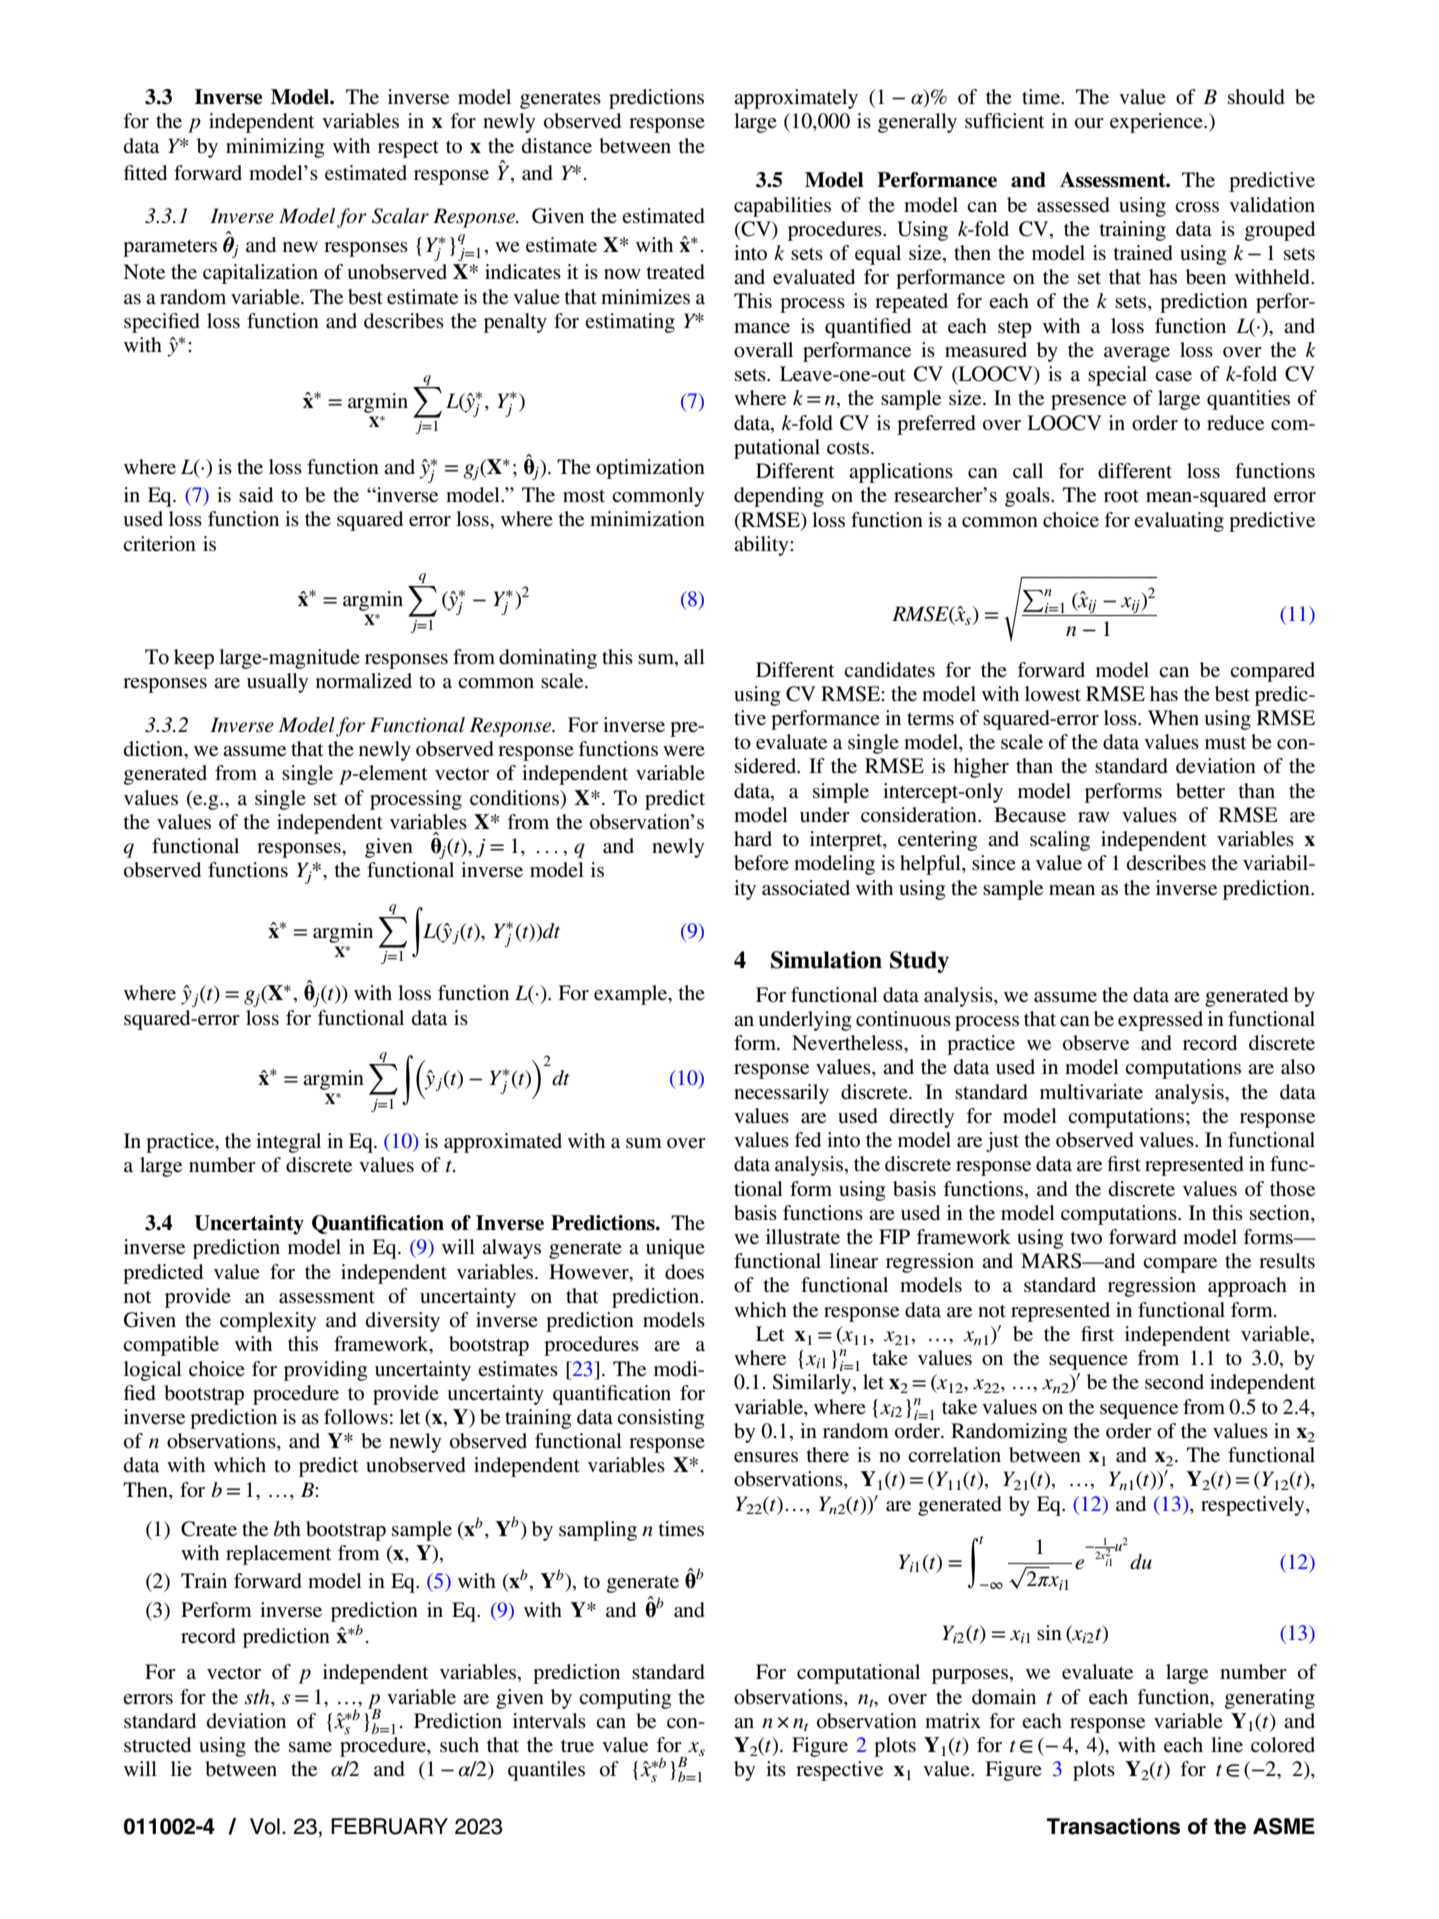 The height and width of the page is (1919, 1439). What do you see at coordinates (782, 207) in the page?
I see `capabilities` at bounding box center [782, 207].
